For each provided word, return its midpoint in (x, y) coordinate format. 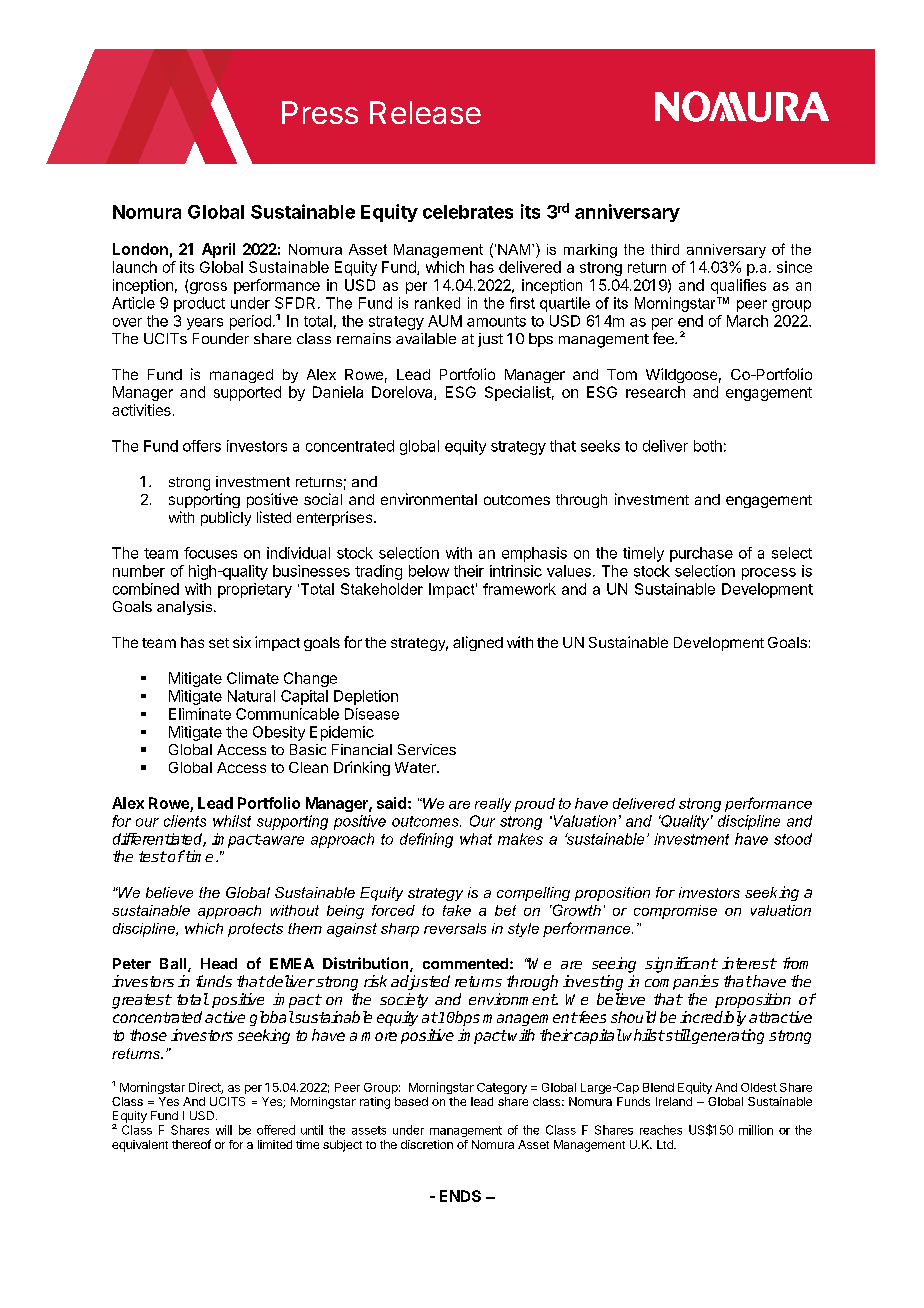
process (769, 574)
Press (320, 112)
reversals (455, 928)
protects (255, 930)
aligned (478, 643)
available (426, 338)
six (242, 642)
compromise (675, 912)
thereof (191, 1144)
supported (247, 393)
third (665, 249)
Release (425, 112)
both (708, 446)
